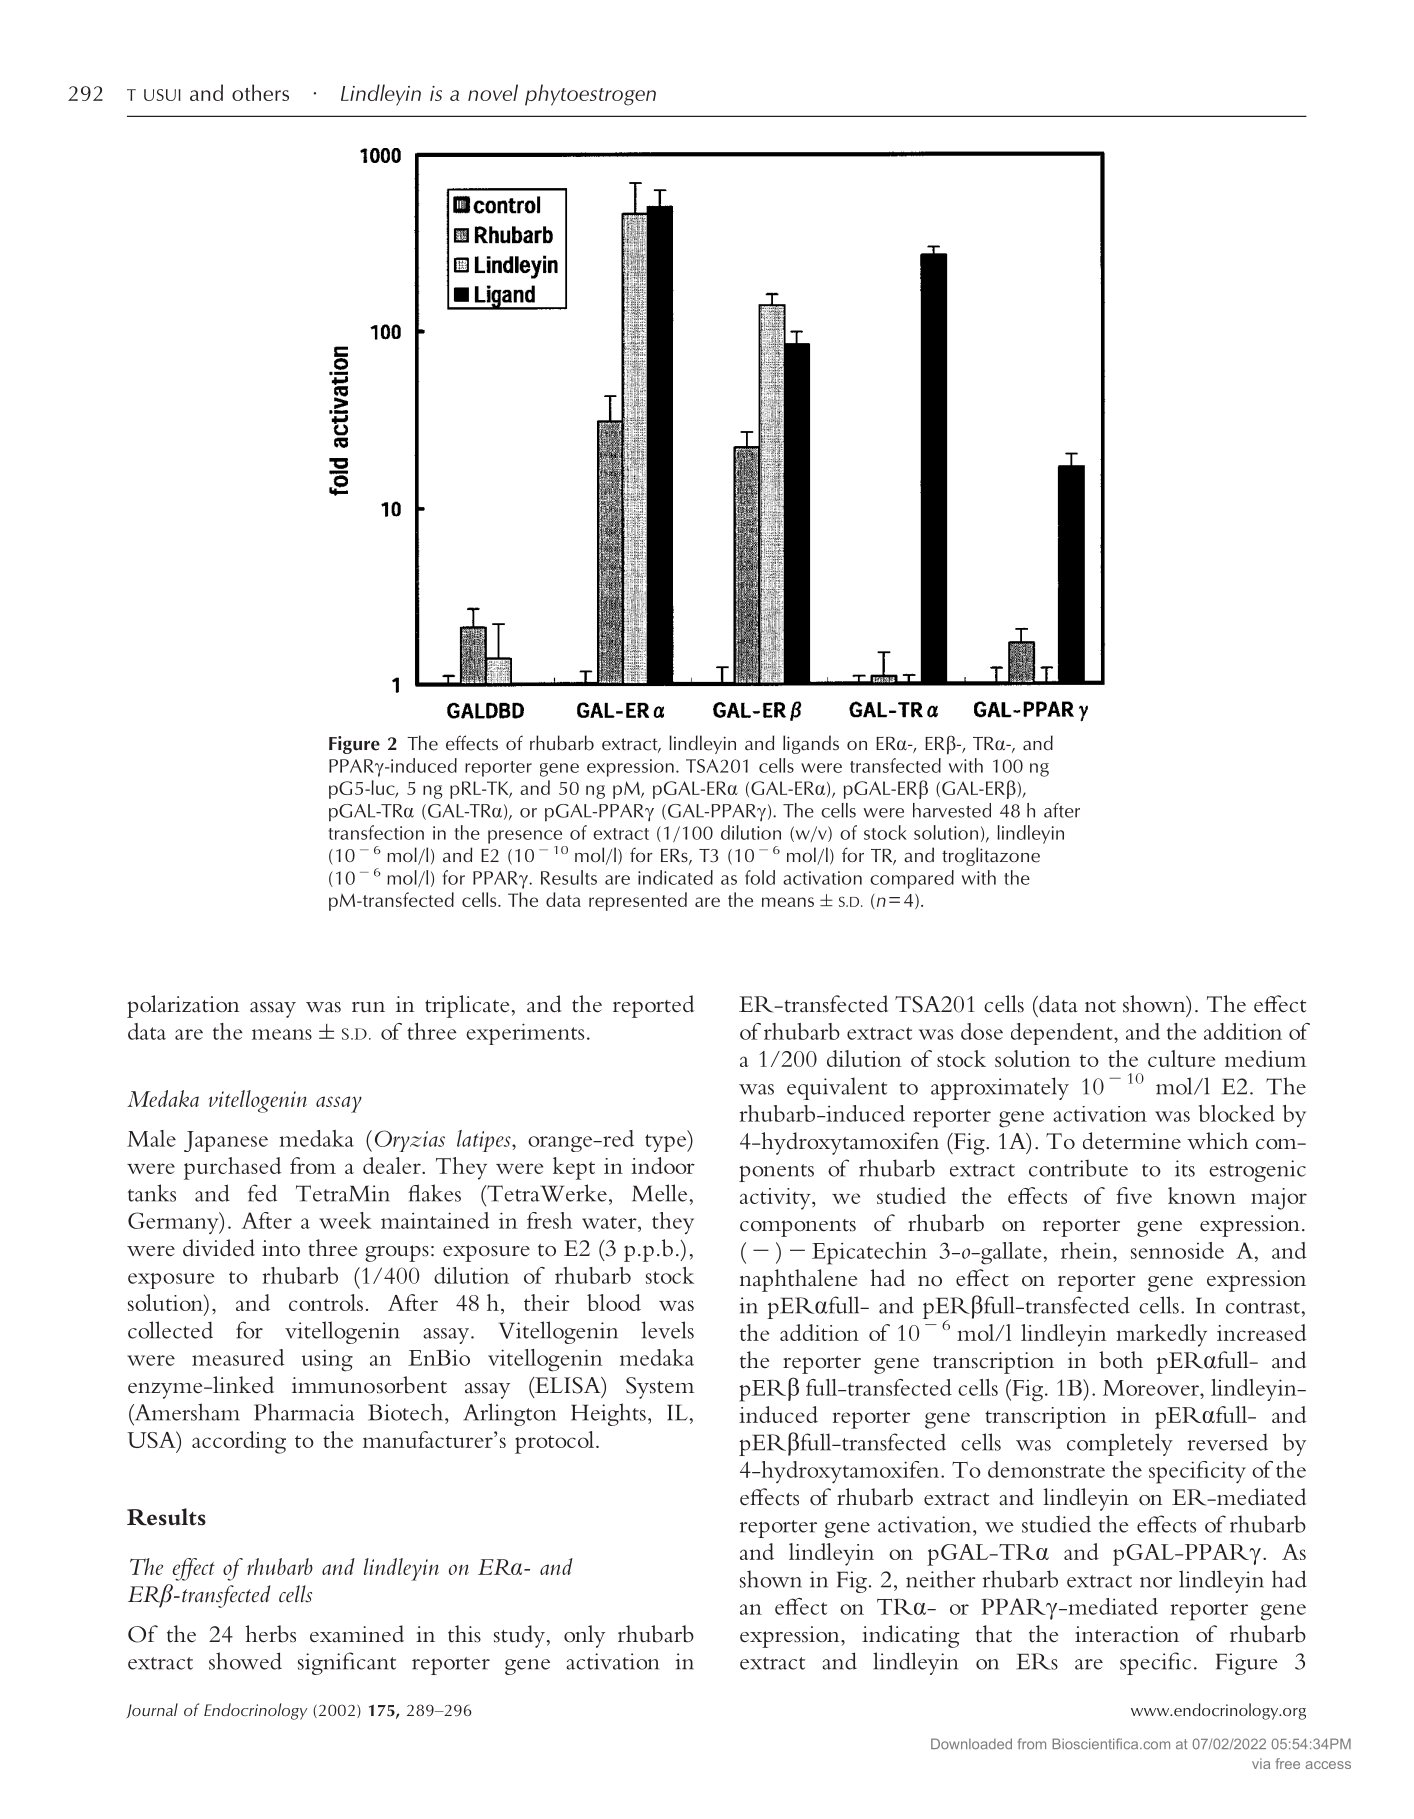 This image has width=1414, height=1819. I want to click on System, so click(660, 1388).
